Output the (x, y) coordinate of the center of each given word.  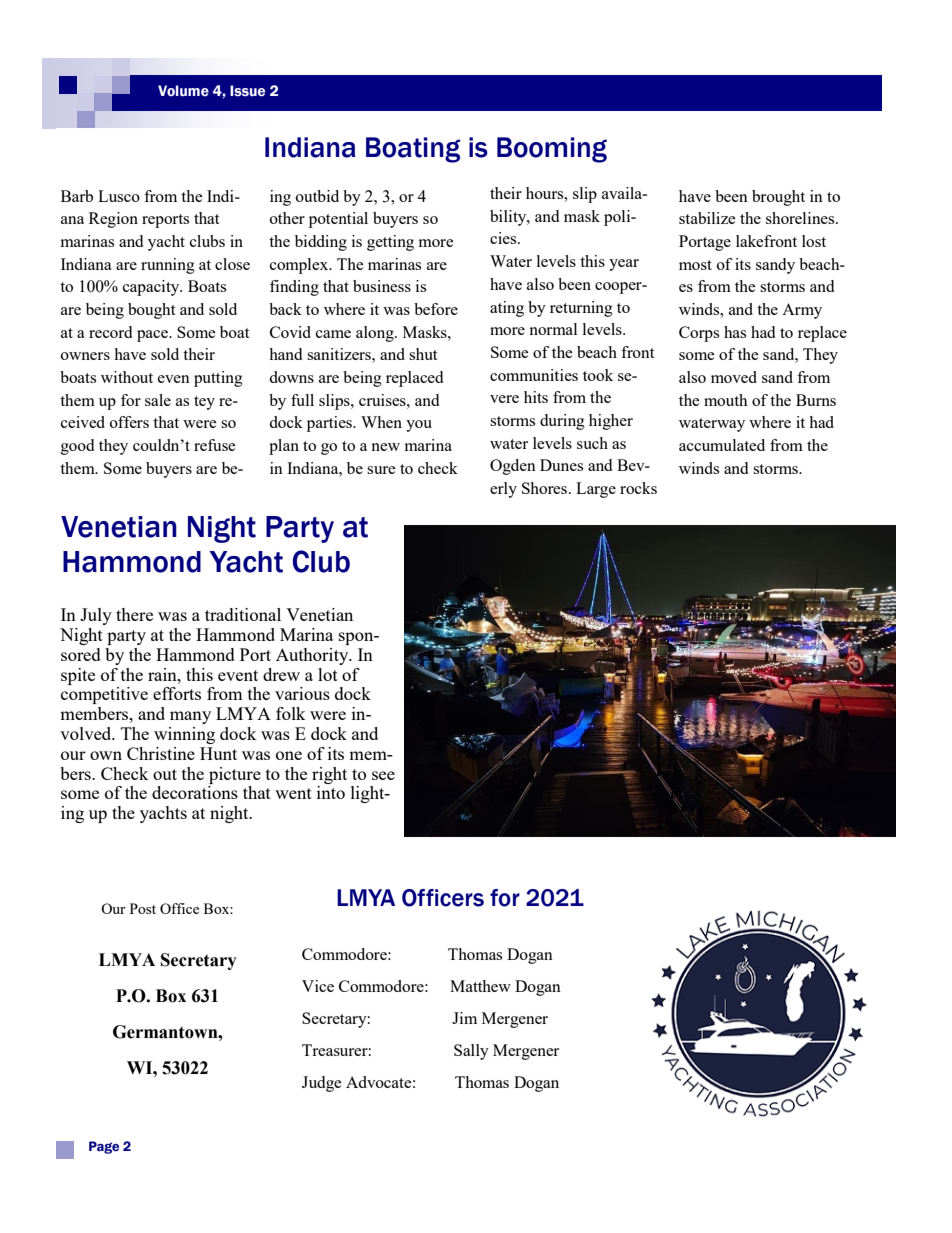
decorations (195, 792)
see (383, 775)
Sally (471, 1052)
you (419, 426)
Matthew (480, 986)
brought (778, 198)
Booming (552, 150)
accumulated (722, 445)
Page (104, 1147)
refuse (215, 445)
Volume (183, 91)
